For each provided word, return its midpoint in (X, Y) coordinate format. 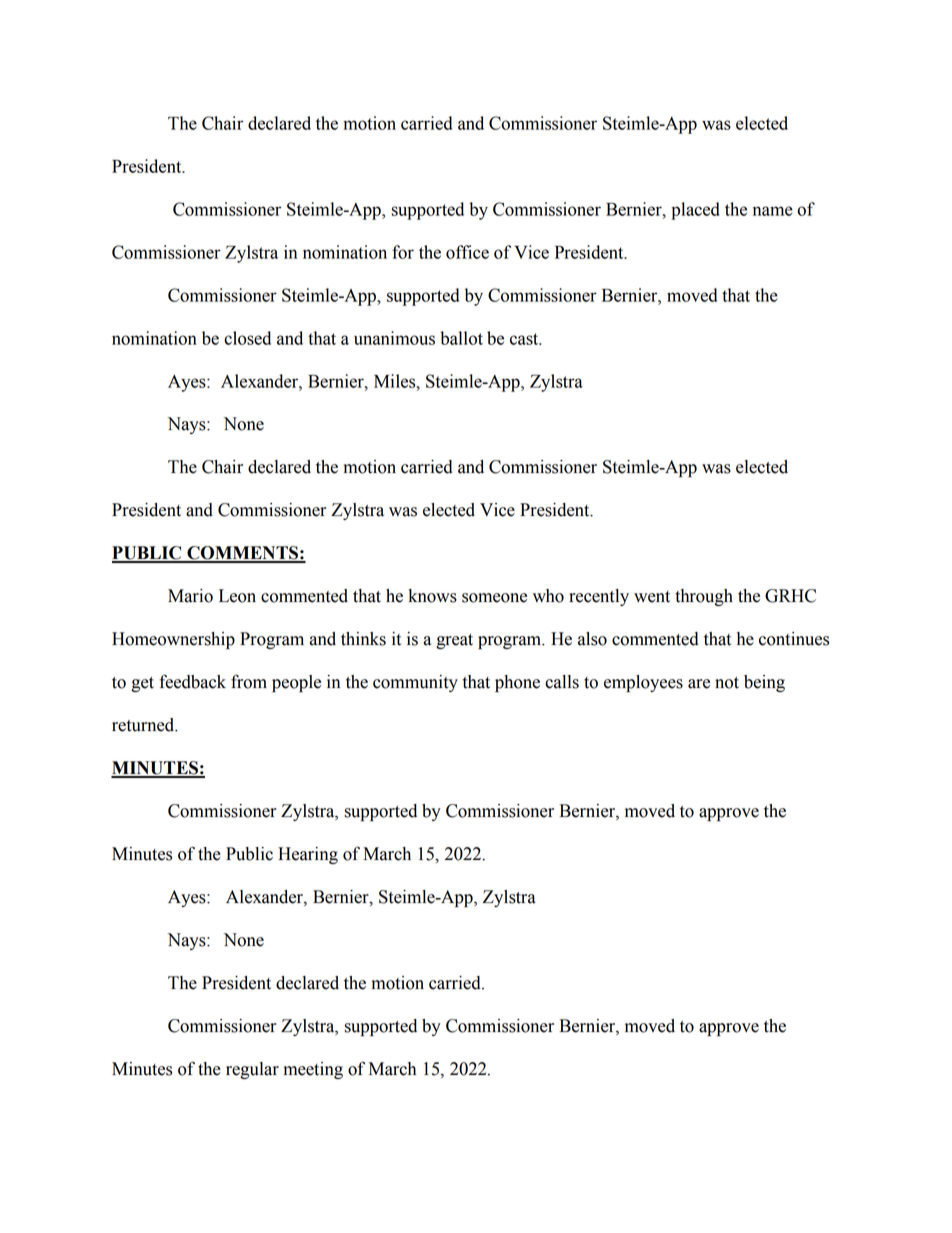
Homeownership (173, 640)
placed (695, 211)
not (727, 683)
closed (247, 338)
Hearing (308, 855)
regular (252, 1070)
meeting (313, 1070)
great (454, 641)
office (467, 252)
